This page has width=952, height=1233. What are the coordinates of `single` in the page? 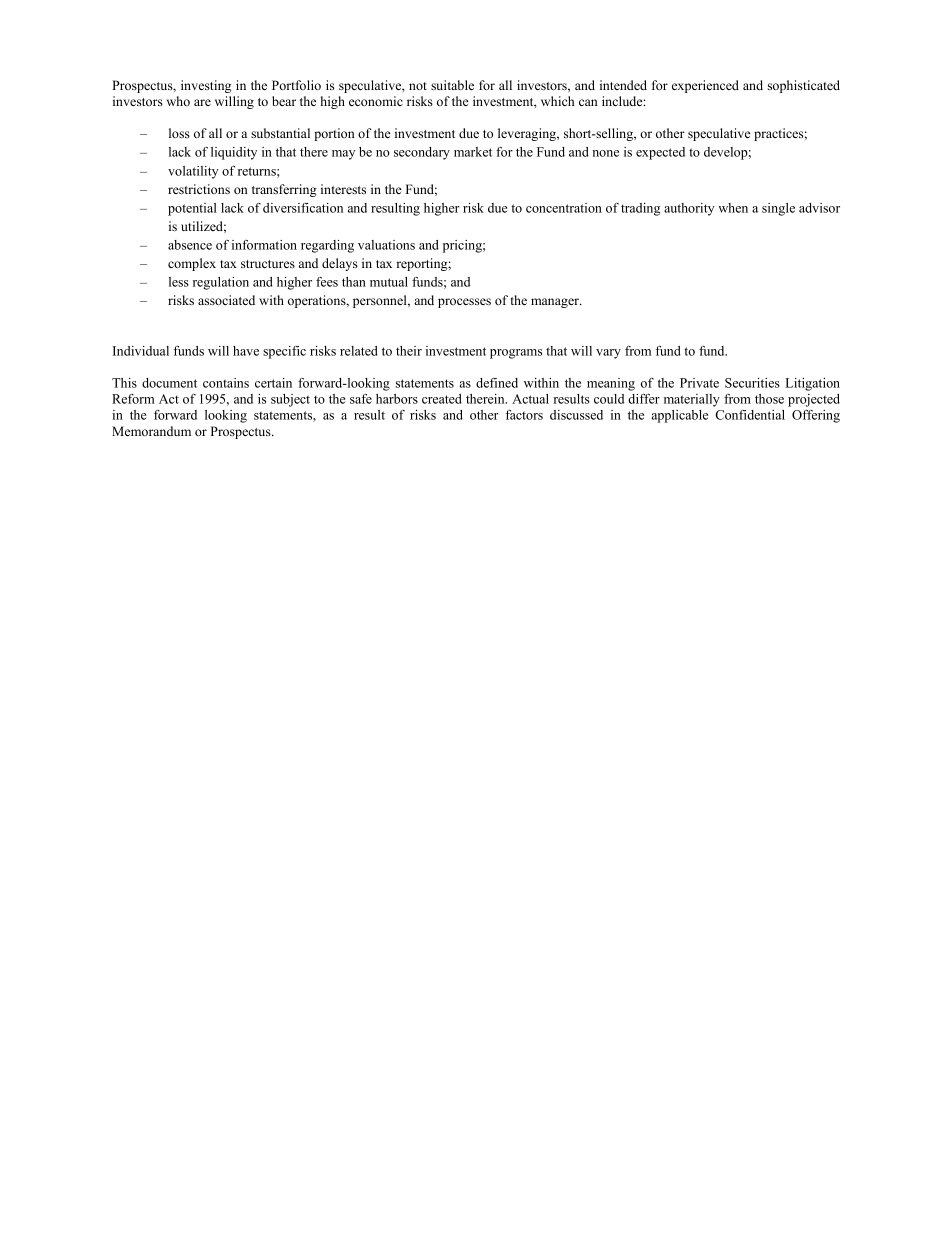 It's located at (778, 209).
